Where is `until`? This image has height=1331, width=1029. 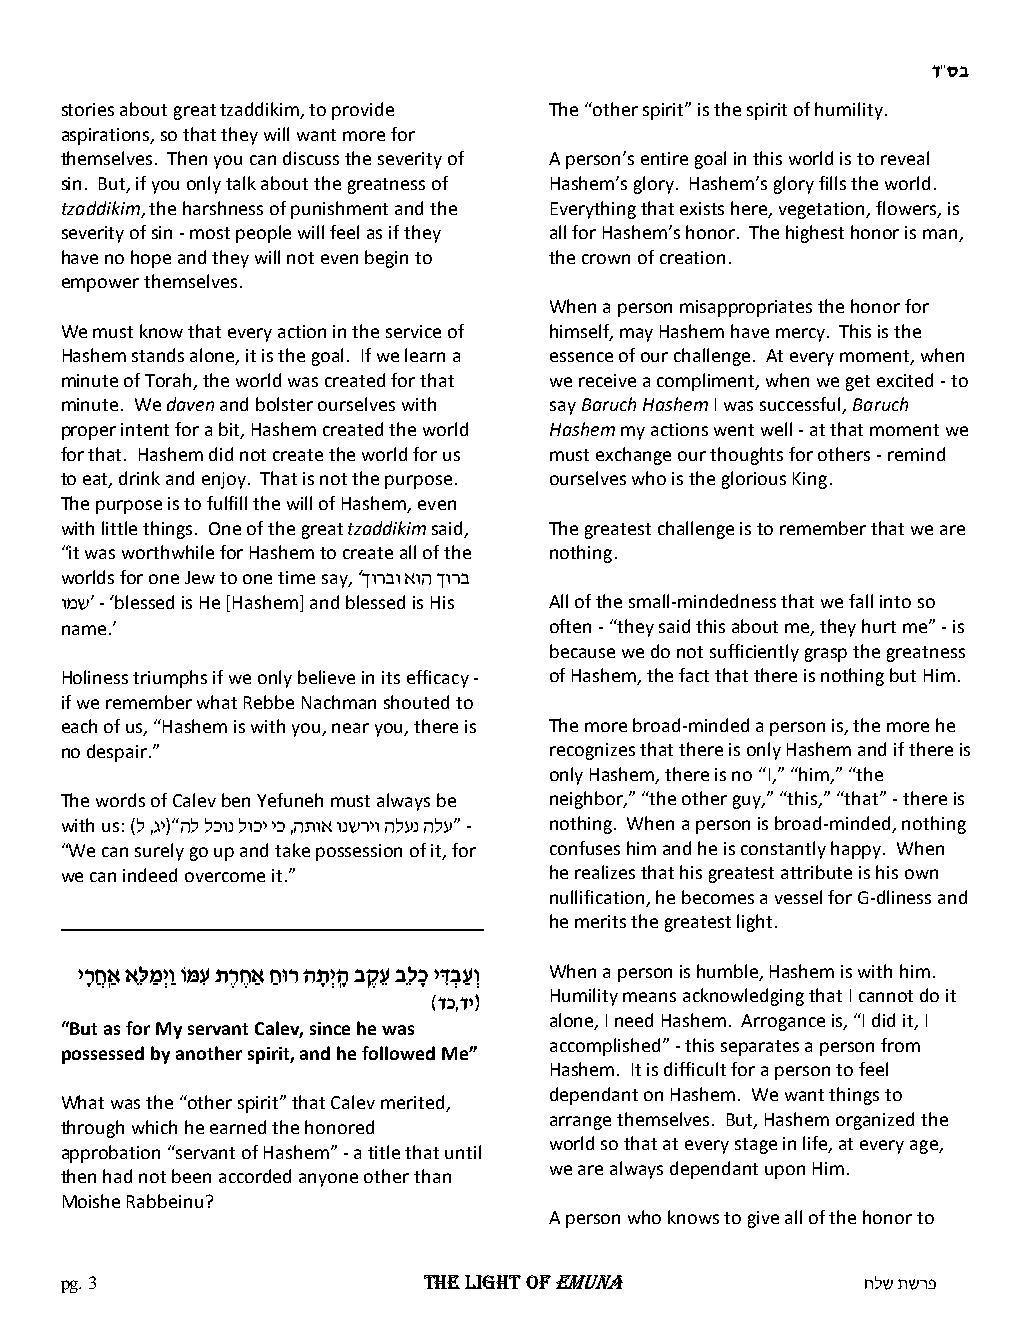 until is located at coordinates (463, 1152).
